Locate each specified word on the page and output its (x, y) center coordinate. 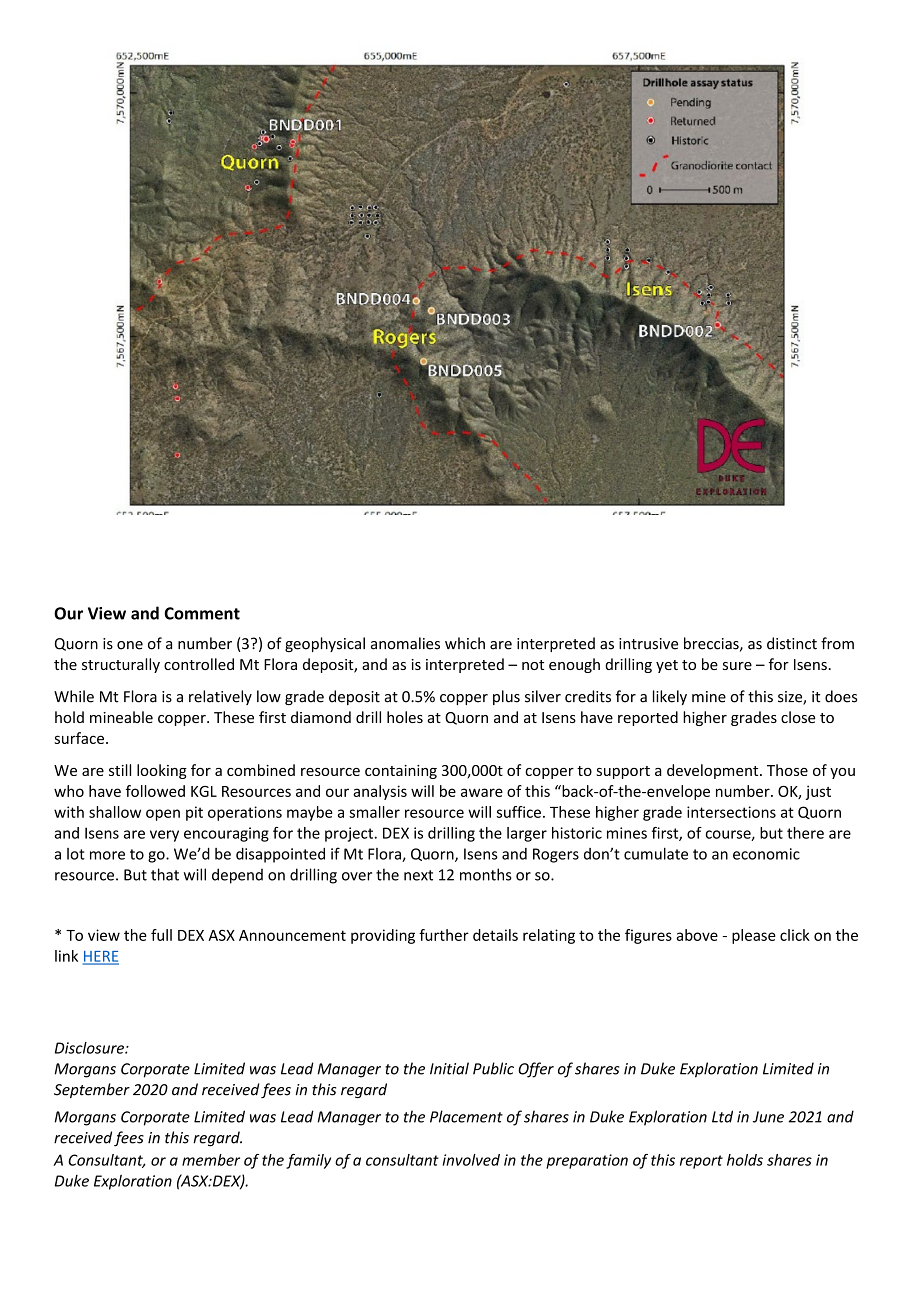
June (768, 1117)
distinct (792, 643)
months (486, 874)
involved (471, 1160)
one (130, 645)
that (165, 874)
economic (766, 854)
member (211, 1160)
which (465, 643)
